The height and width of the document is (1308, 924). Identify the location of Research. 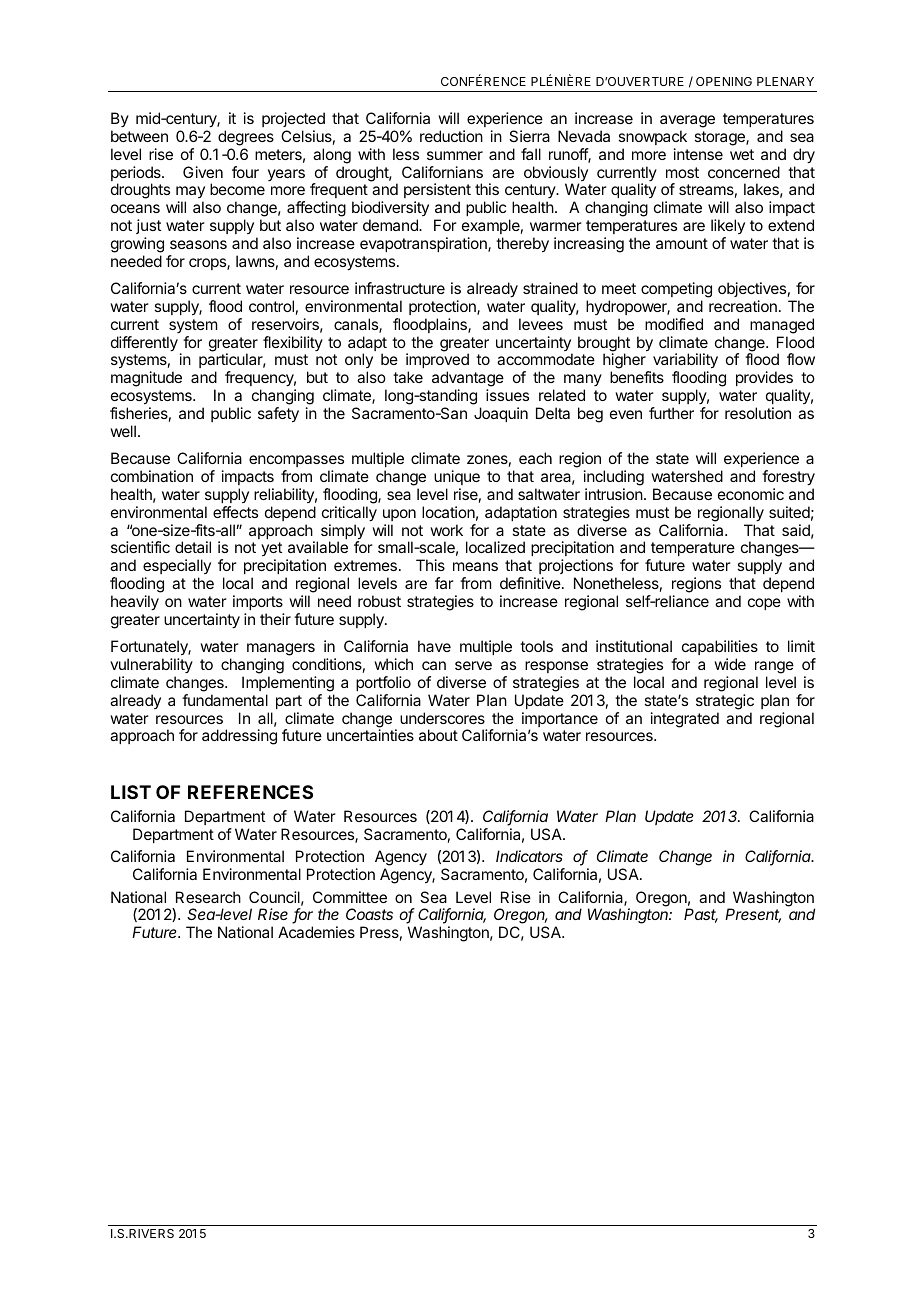
(208, 897).
